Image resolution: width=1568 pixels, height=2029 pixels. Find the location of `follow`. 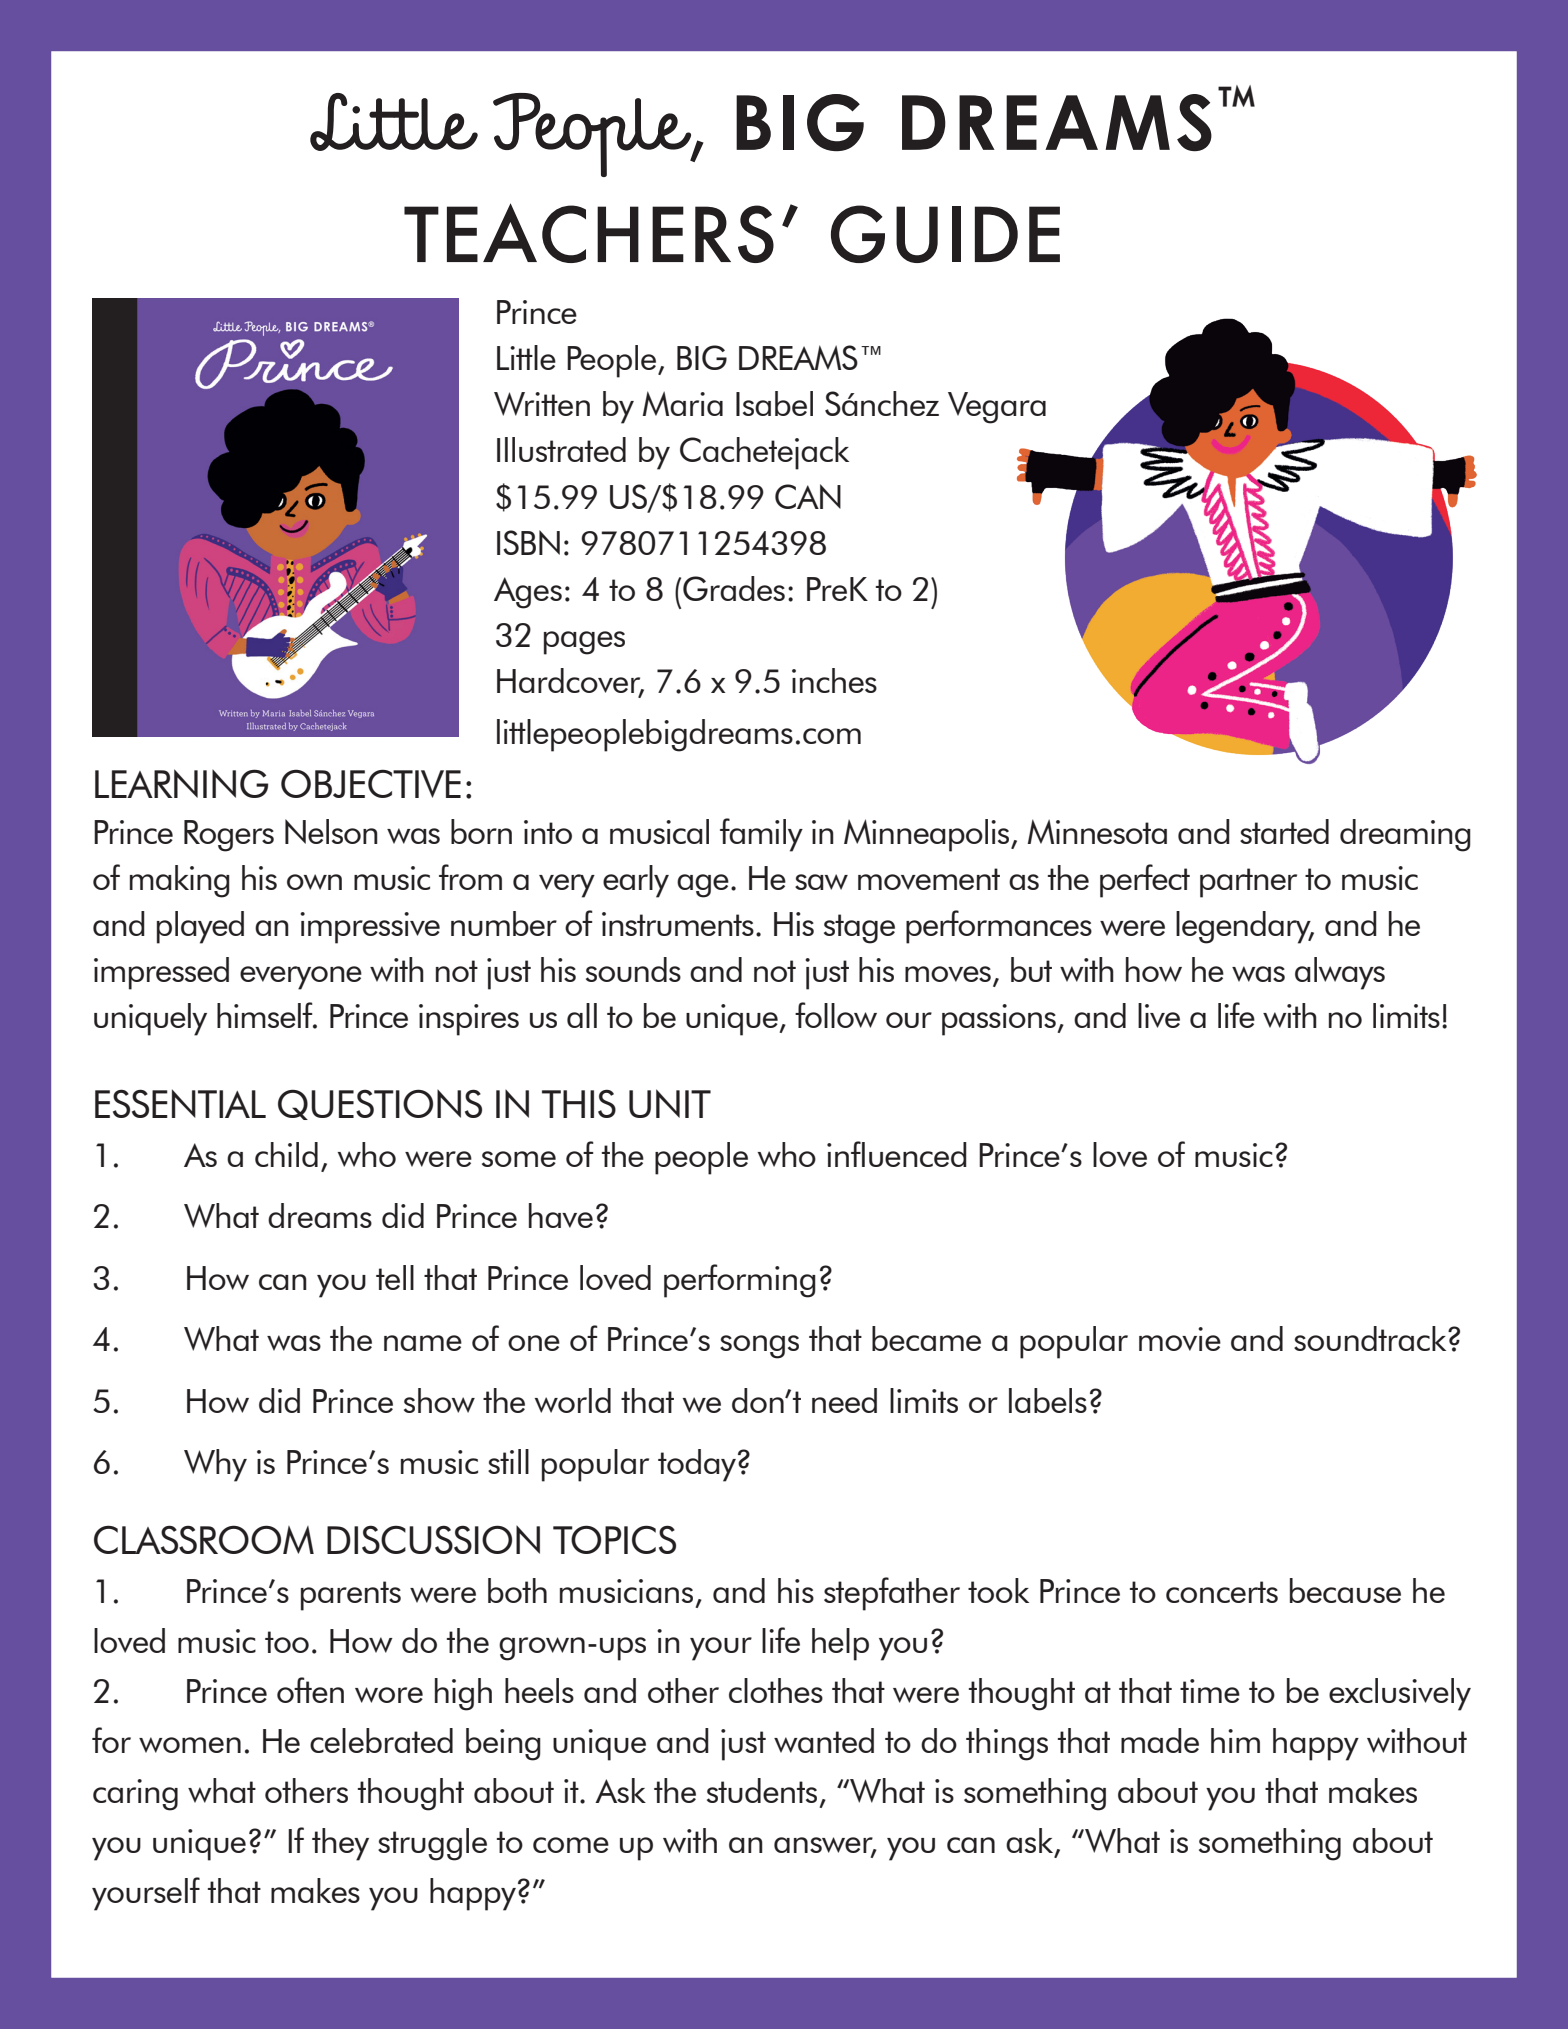

follow is located at coordinates (836, 1015).
